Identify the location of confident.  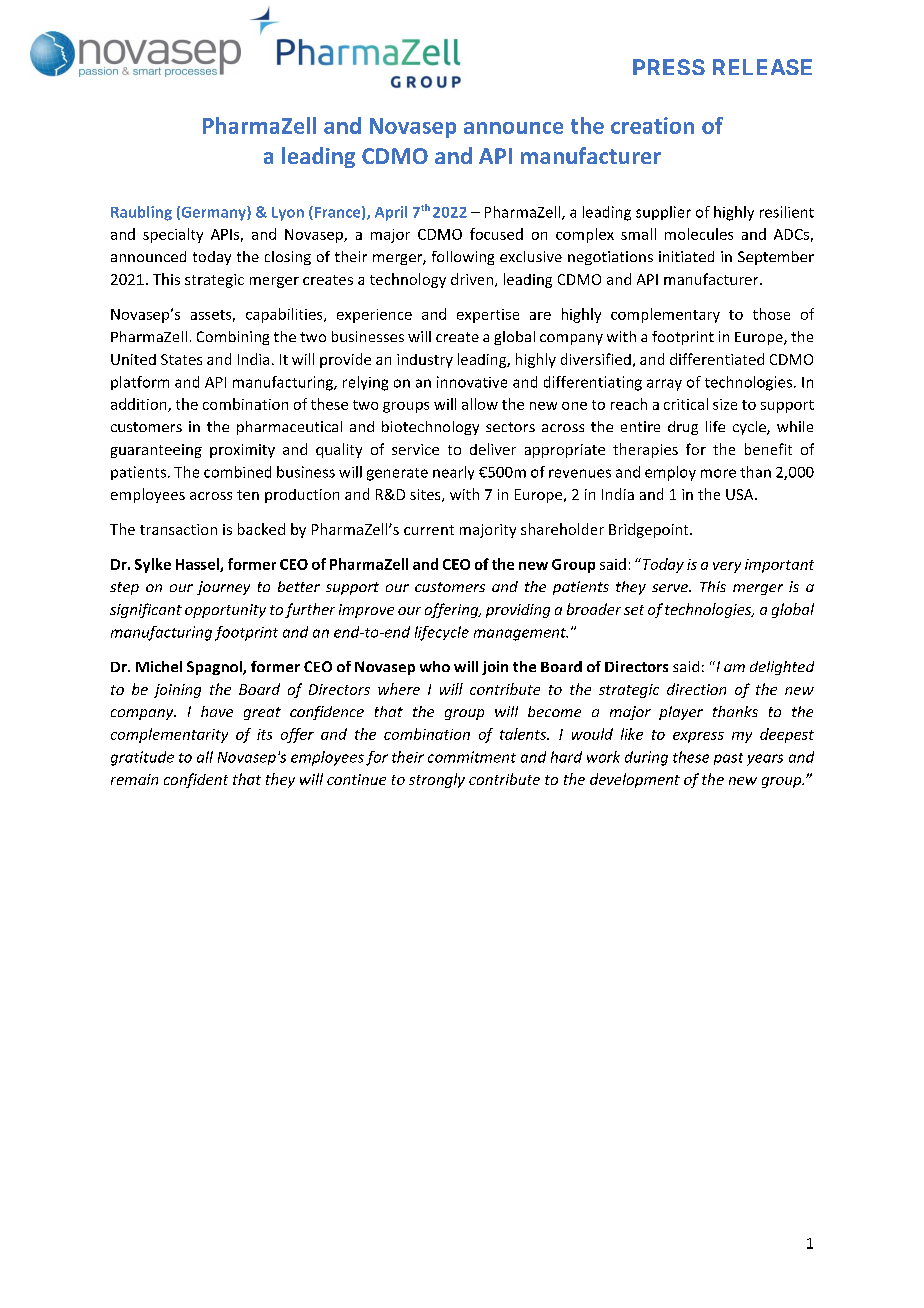
(196, 780).
